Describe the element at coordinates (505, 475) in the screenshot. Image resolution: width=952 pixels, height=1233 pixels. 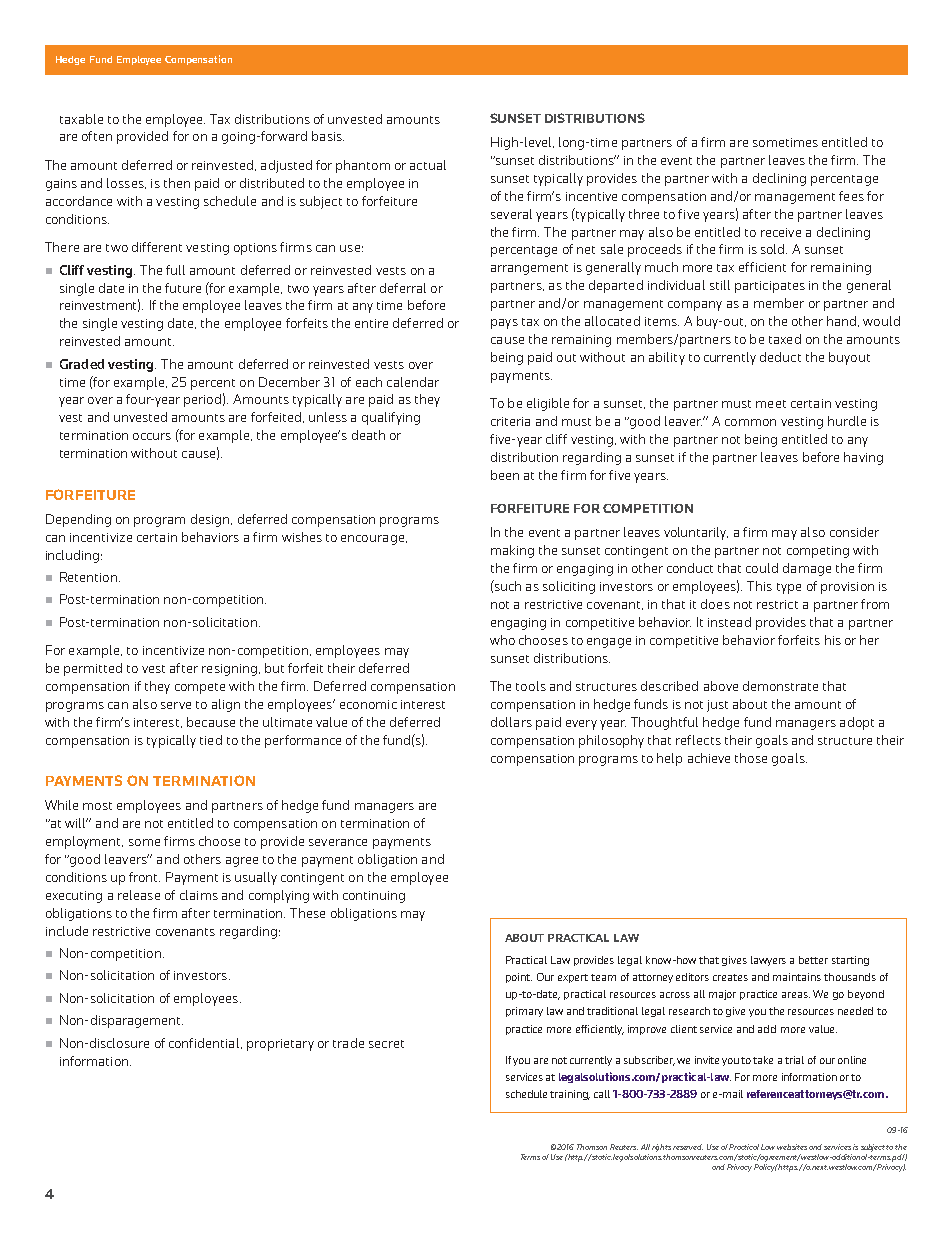
I see `been` at that location.
